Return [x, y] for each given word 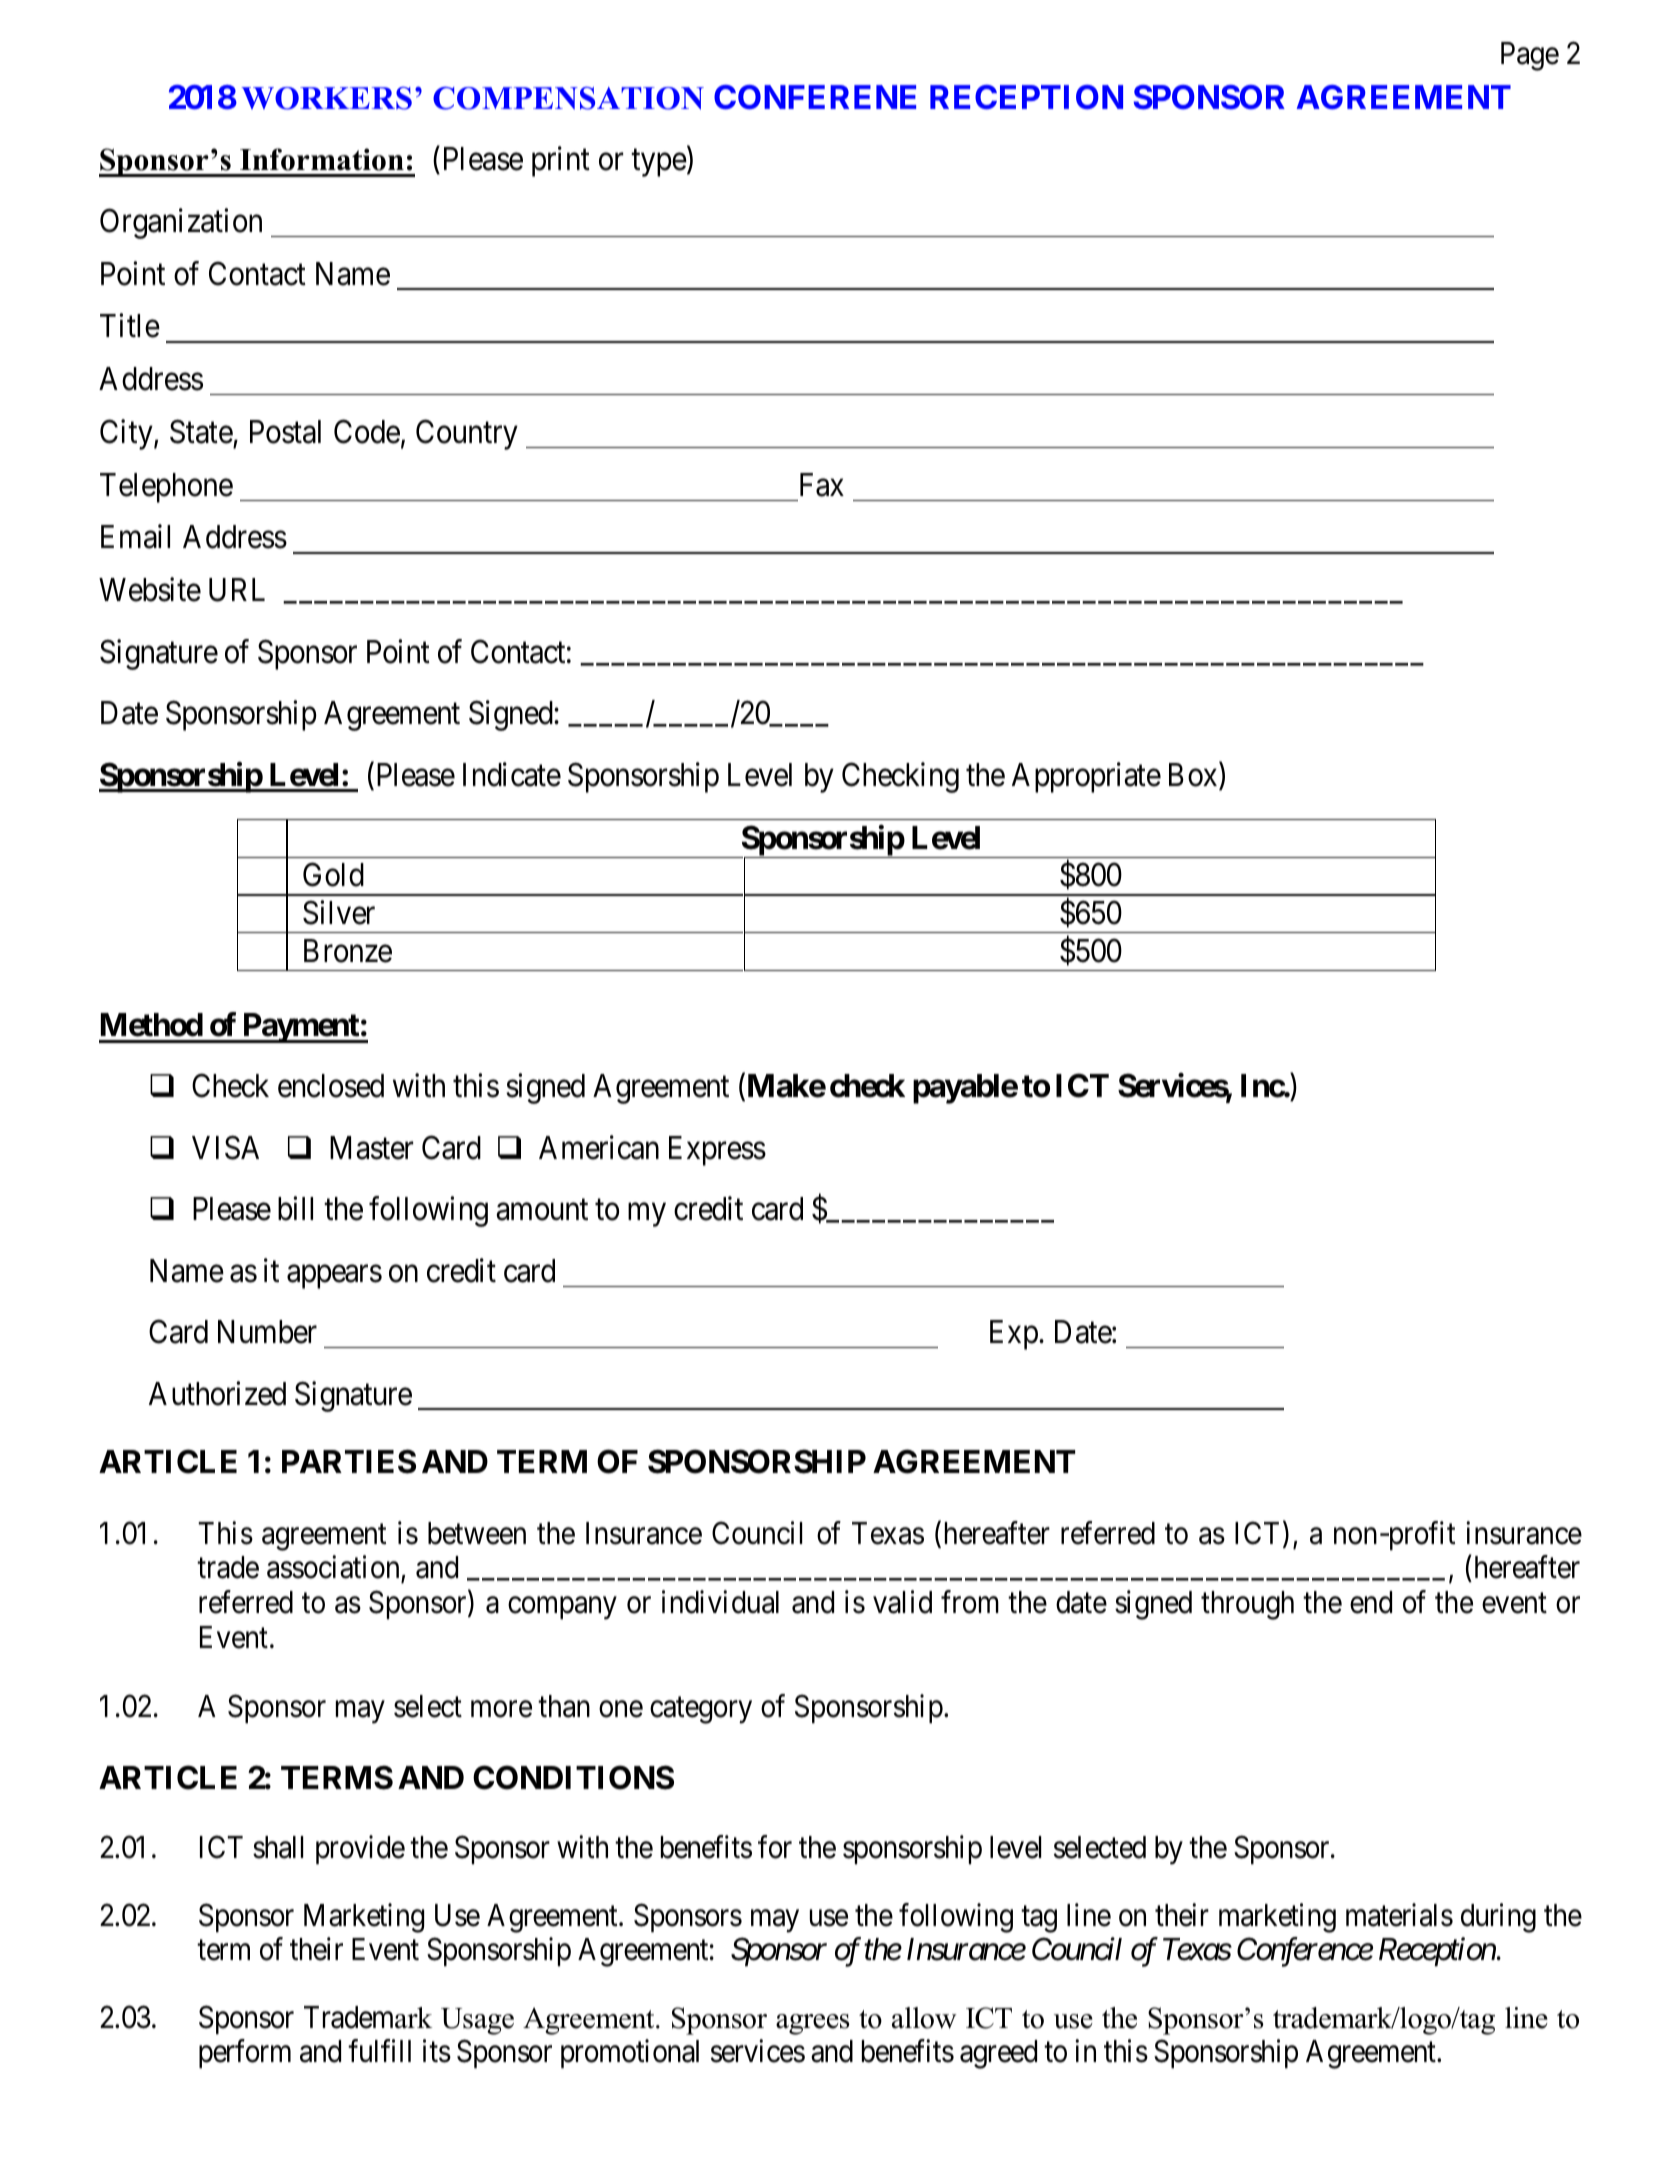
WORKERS [326, 98]
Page [1530, 56]
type [659, 163]
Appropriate [1086, 777]
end [1371, 1602]
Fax [822, 485]
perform [245, 2054]
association [334, 1569]
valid [902, 1602]
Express [717, 1151]
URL [237, 590]
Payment [300, 1028]
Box [1194, 776]
